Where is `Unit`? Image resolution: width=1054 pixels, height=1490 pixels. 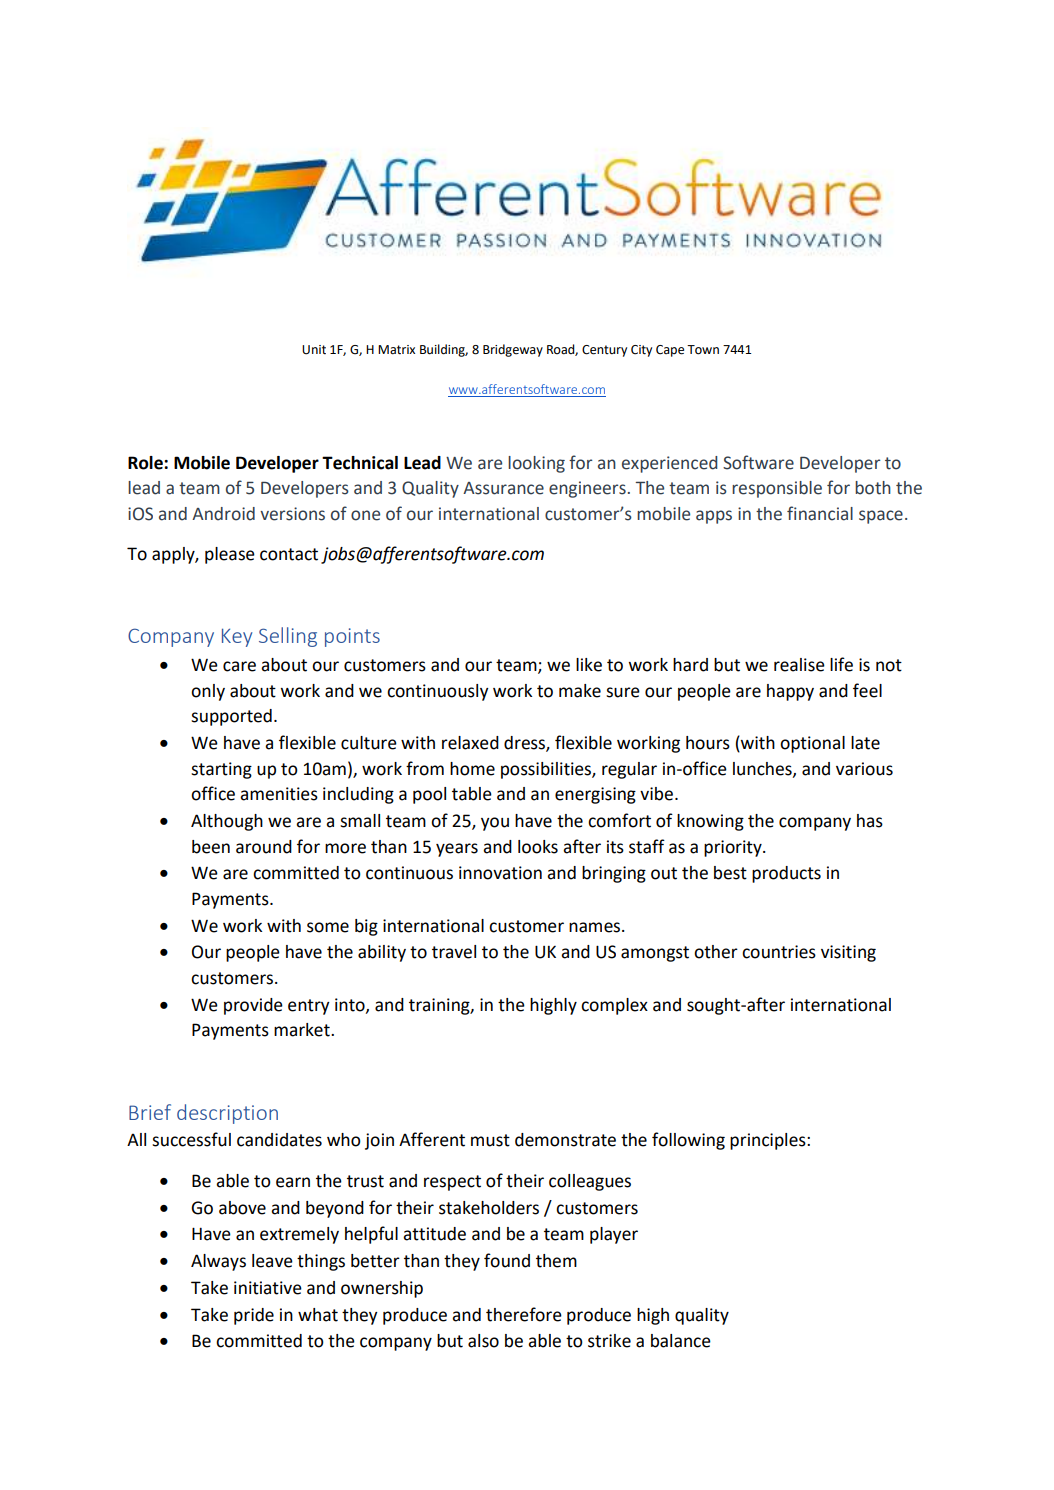
Unit is located at coordinates (314, 350).
